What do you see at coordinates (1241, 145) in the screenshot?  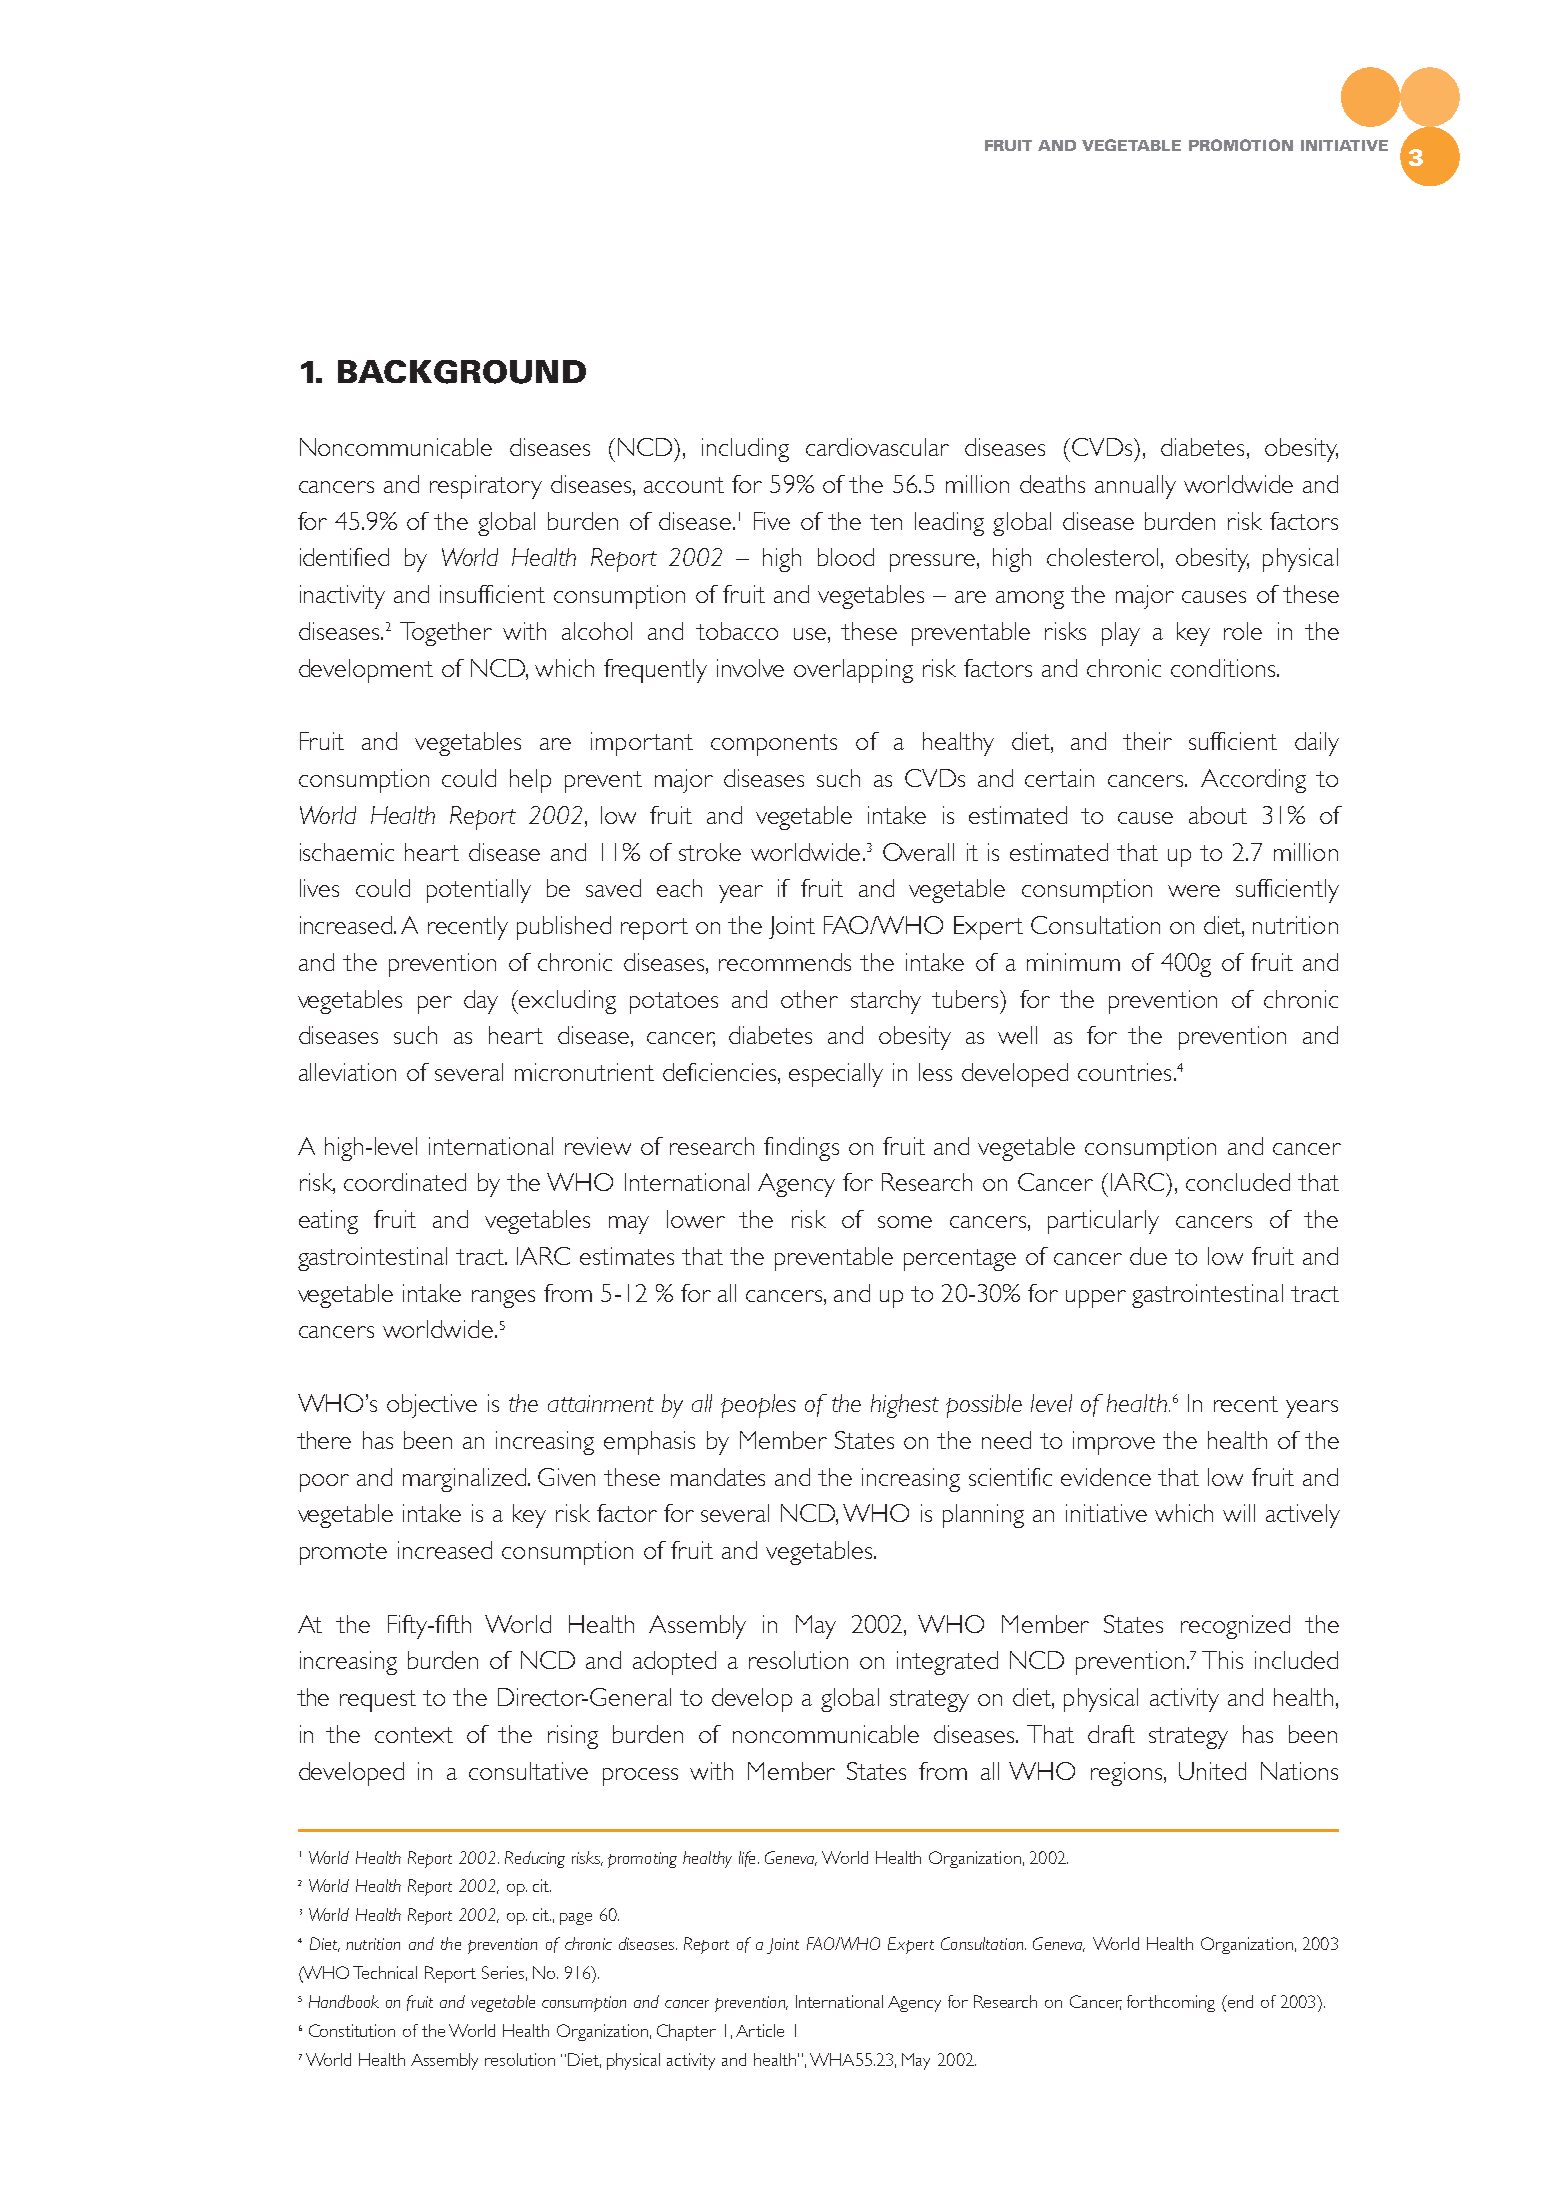 I see `PROMOTION` at bounding box center [1241, 145].
